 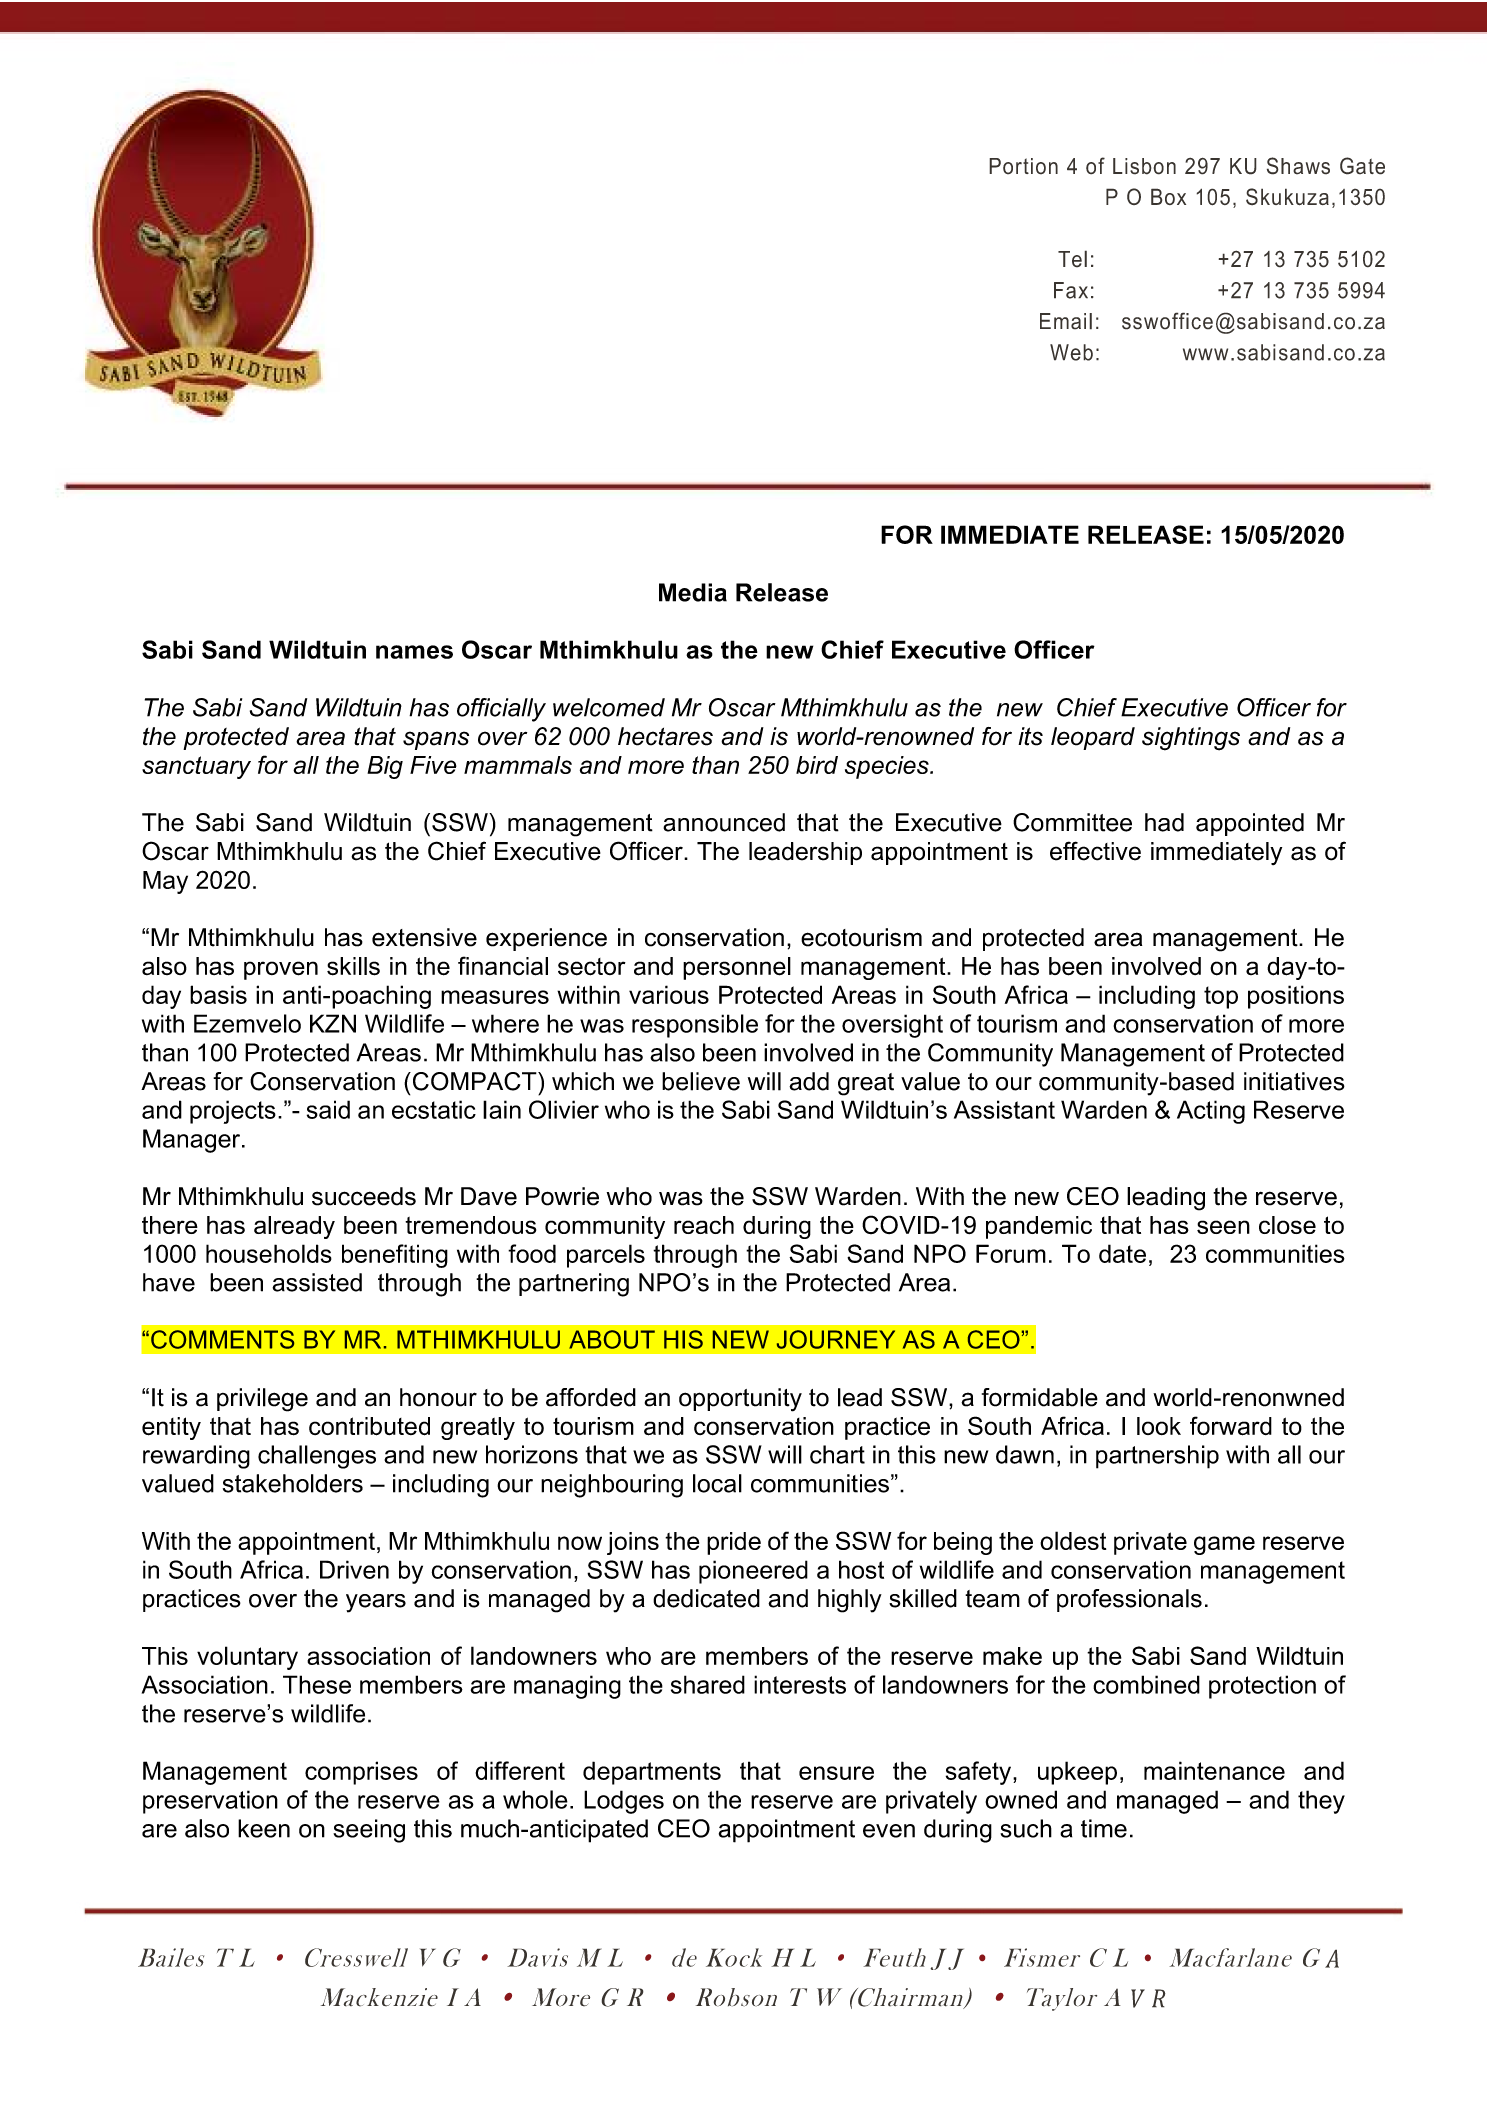 What do you see at coordinates (665, 736) in the screenshot?
I see `hectares` at bounding box center [665, 736].
